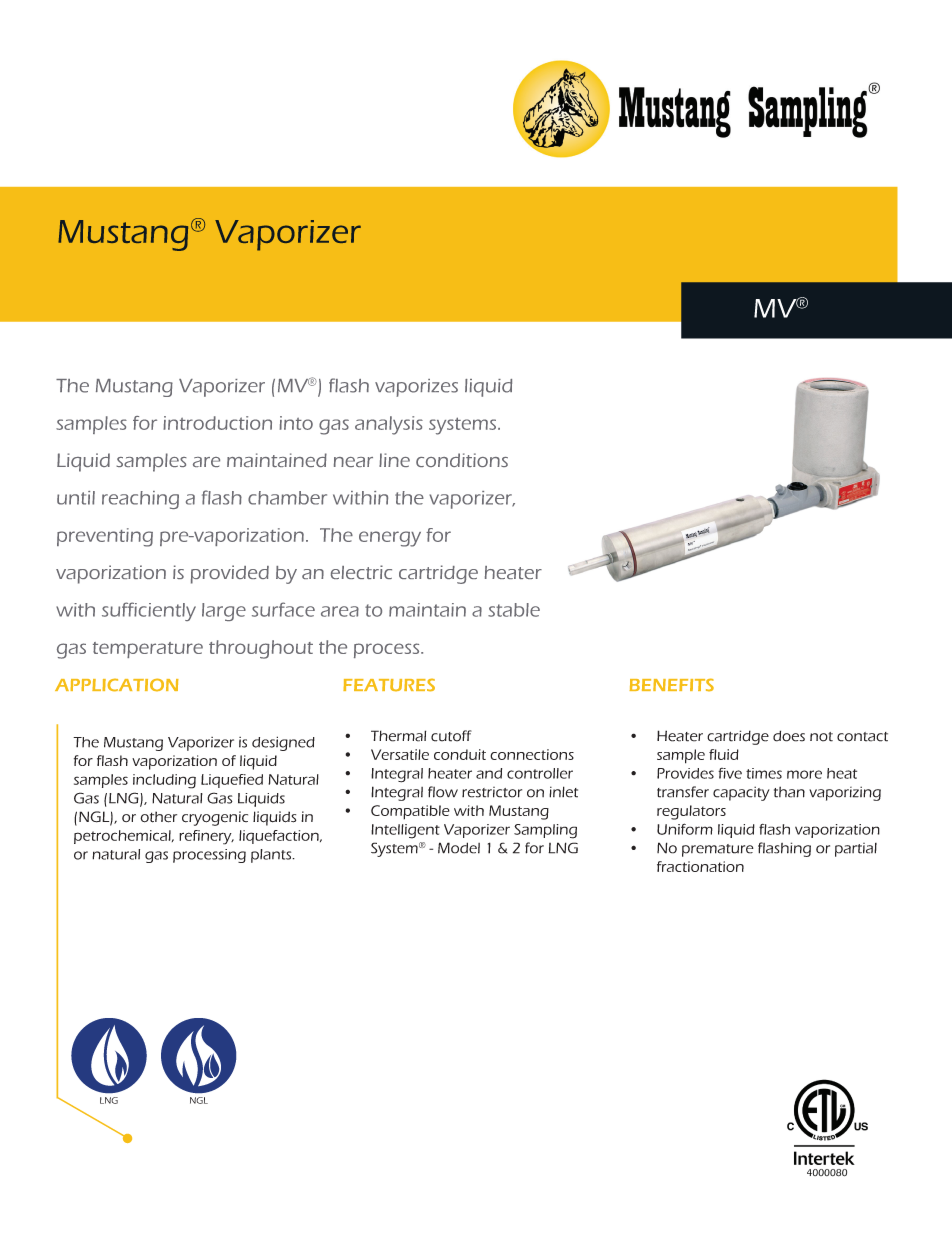 Image resolution: width=952 pixels, height=1233 pixels. I want to click on energy, so click(390, 539).
